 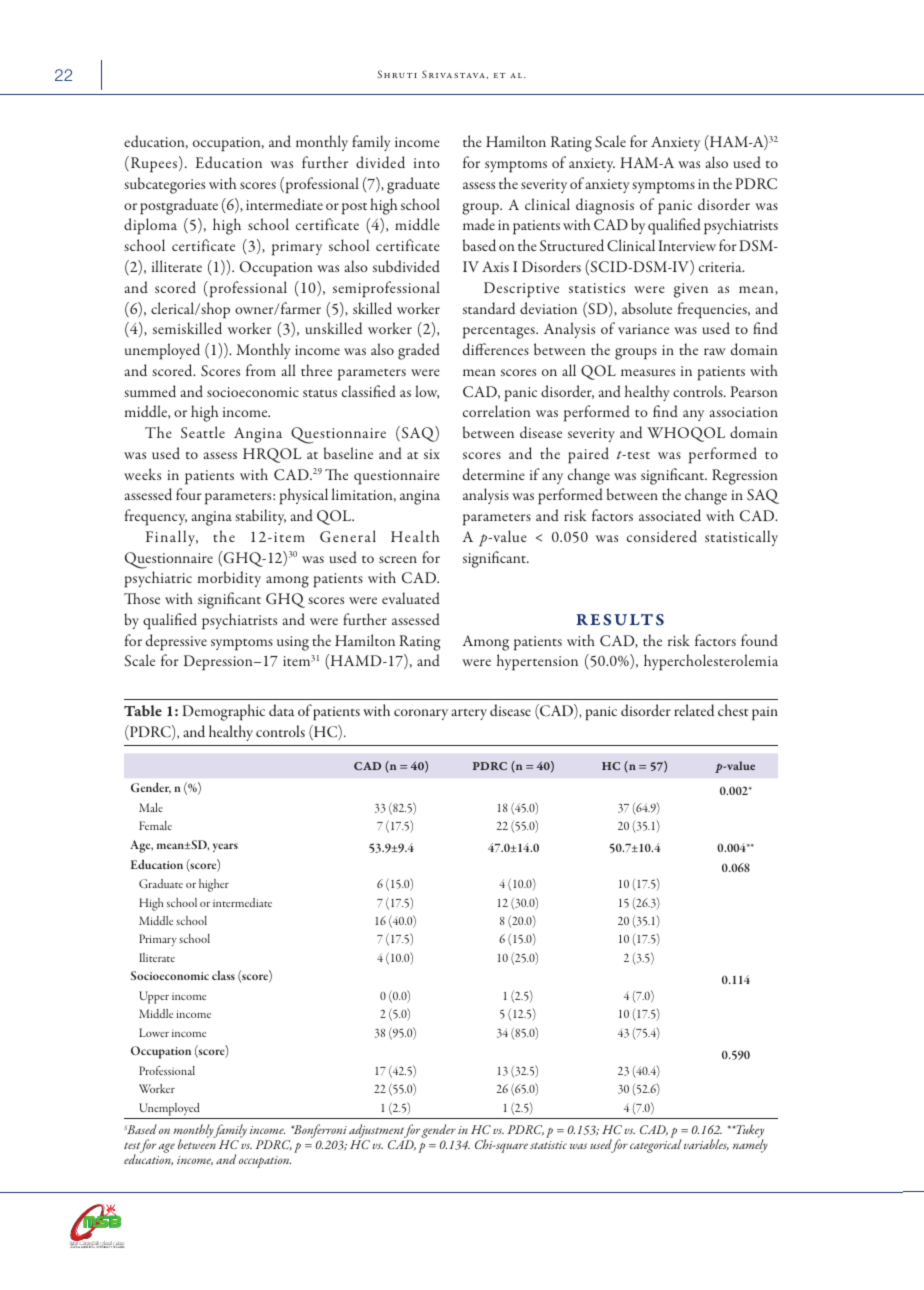 I want to click on Lower, so click(x=154, y=1032).
